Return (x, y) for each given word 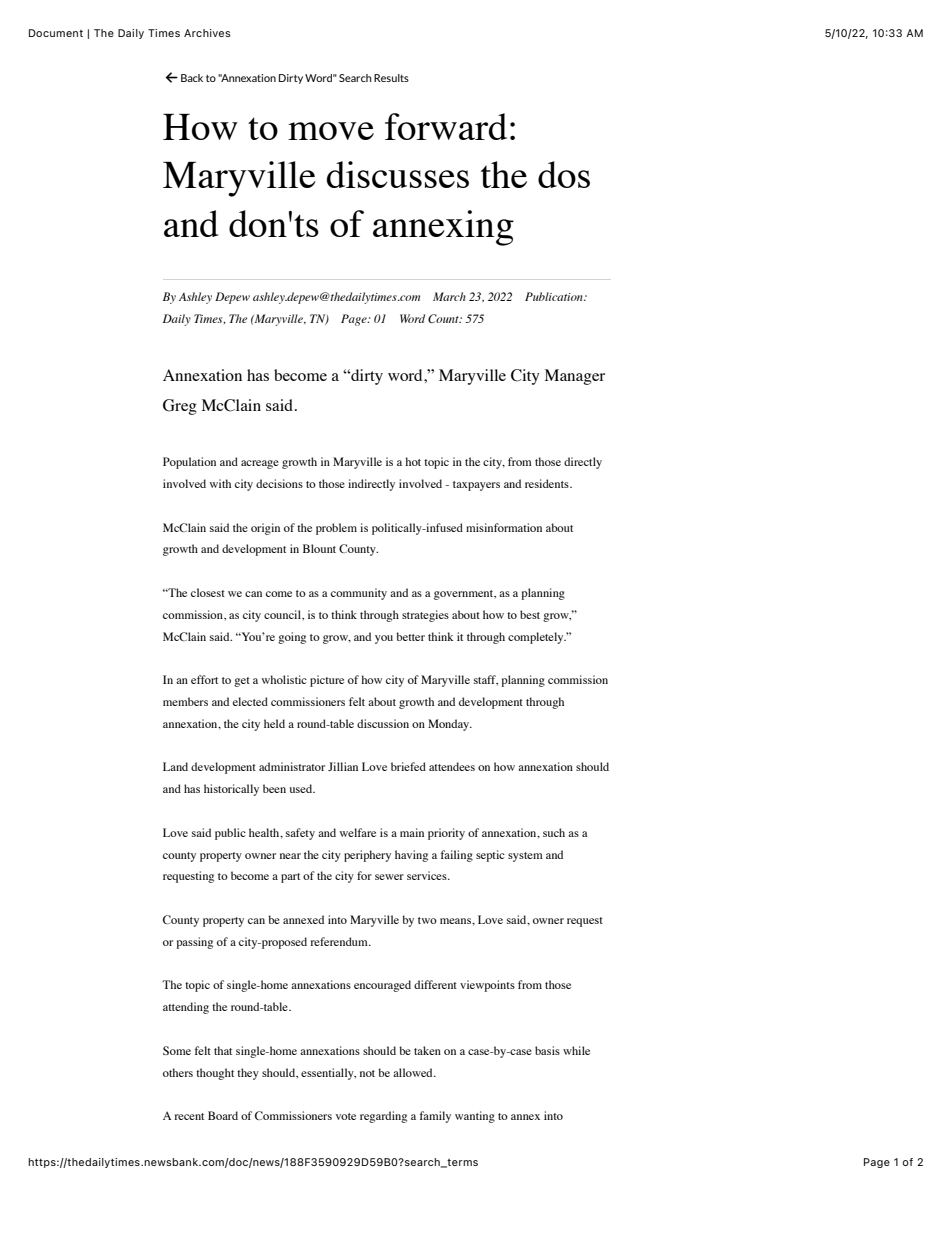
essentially (328, 1074)
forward (446, 126)
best (530, 614)
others (178, 1072)
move (331, 131)
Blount (319, 548)
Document (56, 33)
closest (208, 592)
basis (547, 1050)
